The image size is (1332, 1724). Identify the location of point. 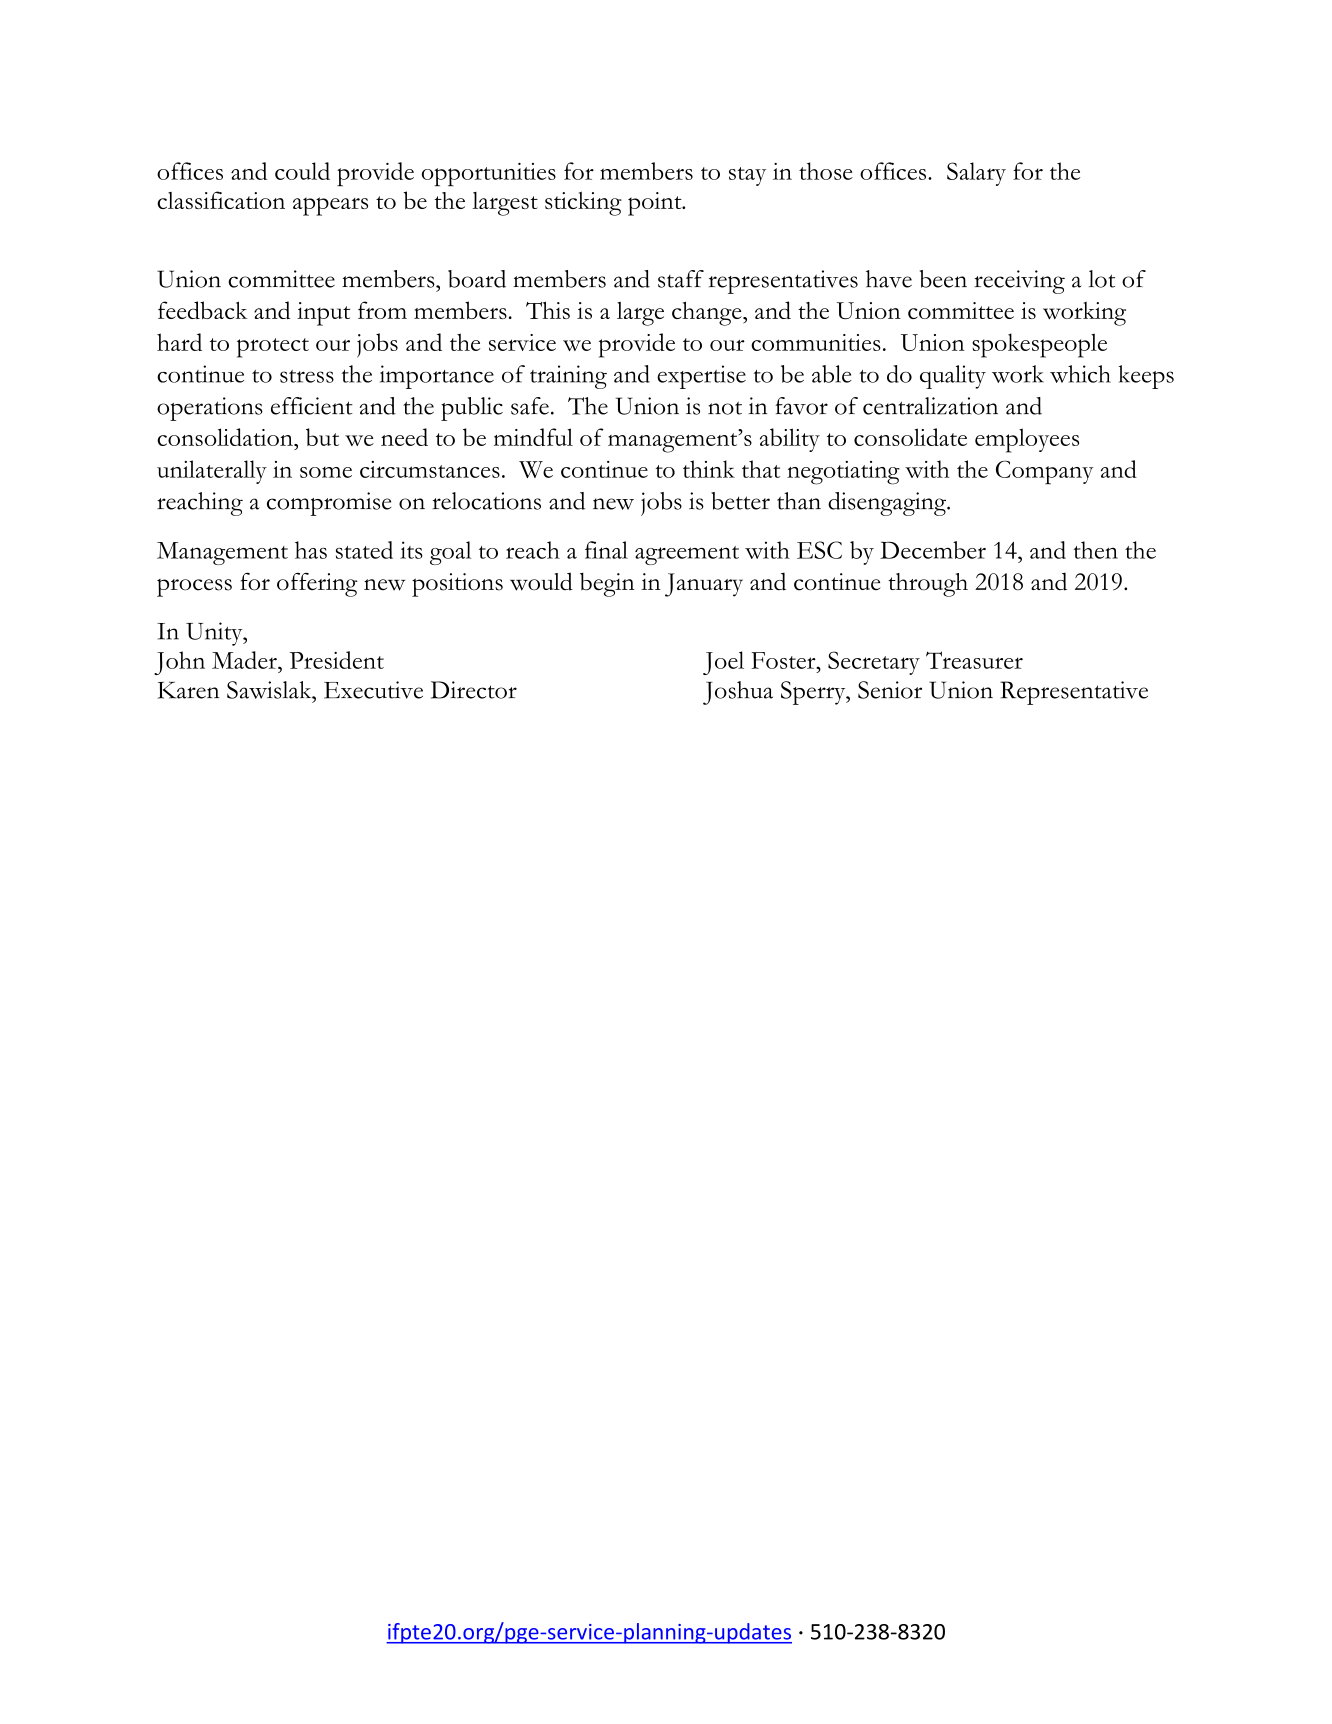
(656, 204).
